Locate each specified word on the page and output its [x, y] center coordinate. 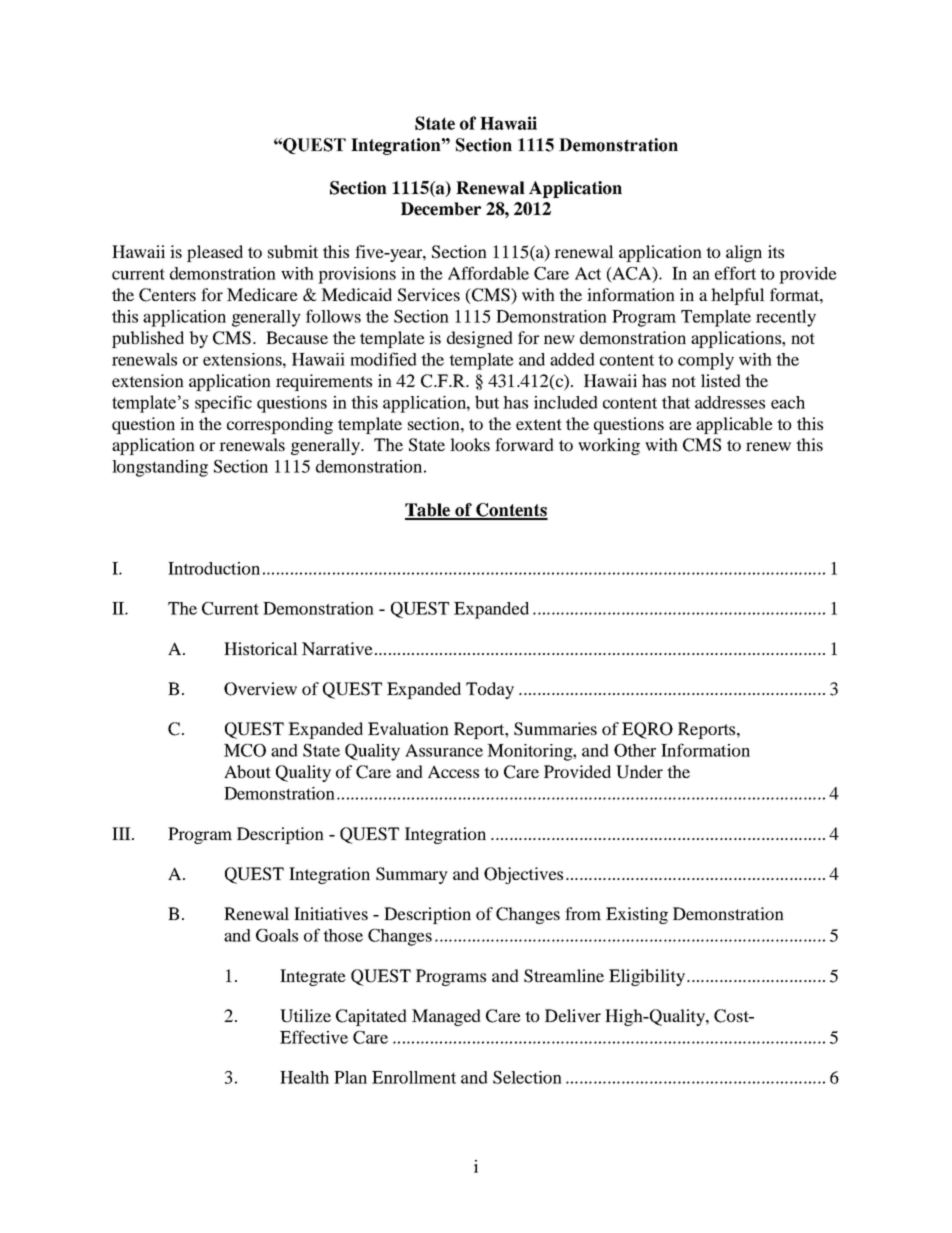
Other [635, 750]
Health [304, 1077]
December [441, 209]
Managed [446, 1017]
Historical [261, 648]
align [744, 253]
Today [490, 690]
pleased [215, 253]
